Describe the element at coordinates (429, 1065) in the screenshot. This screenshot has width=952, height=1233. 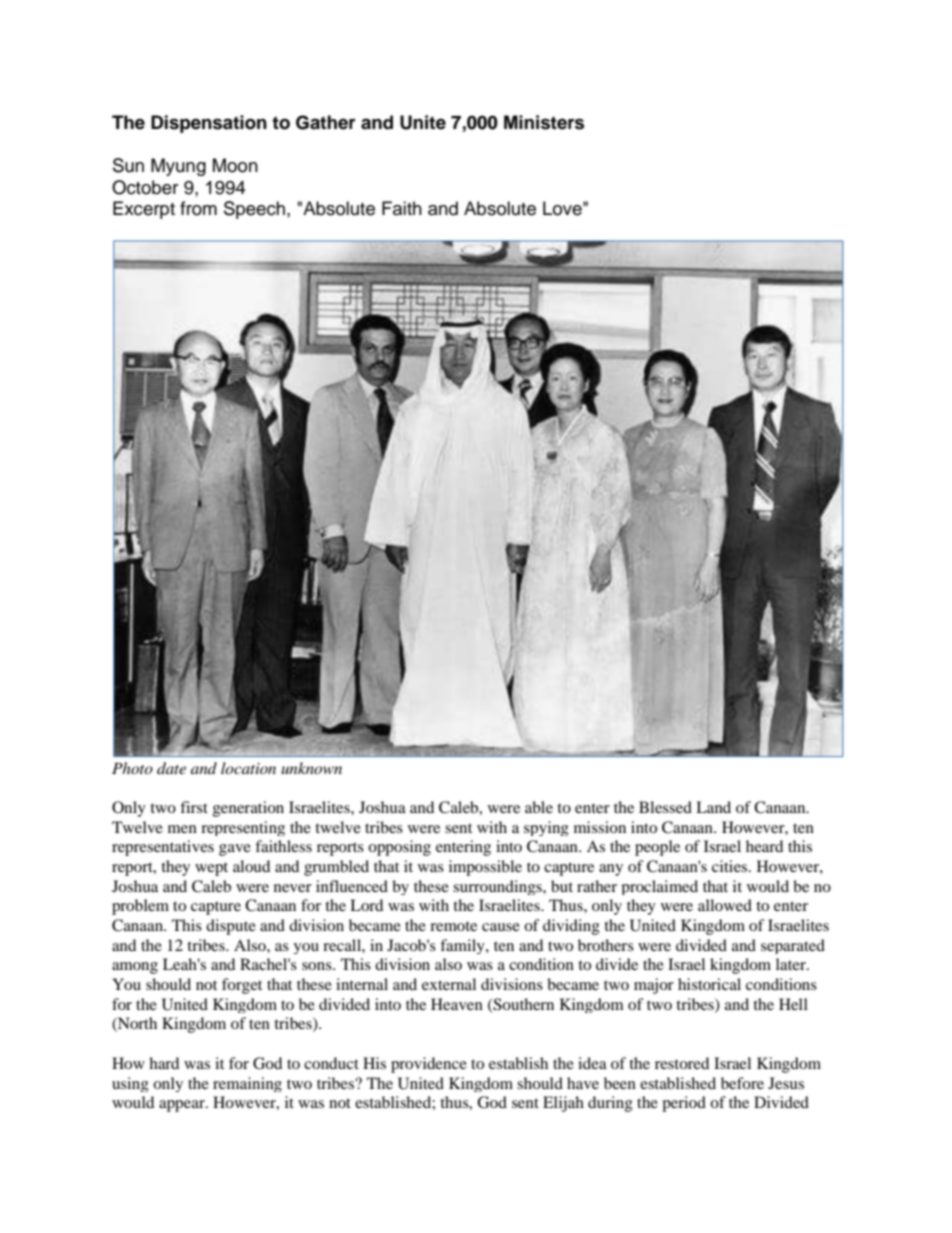
I see `providence` at that location.
